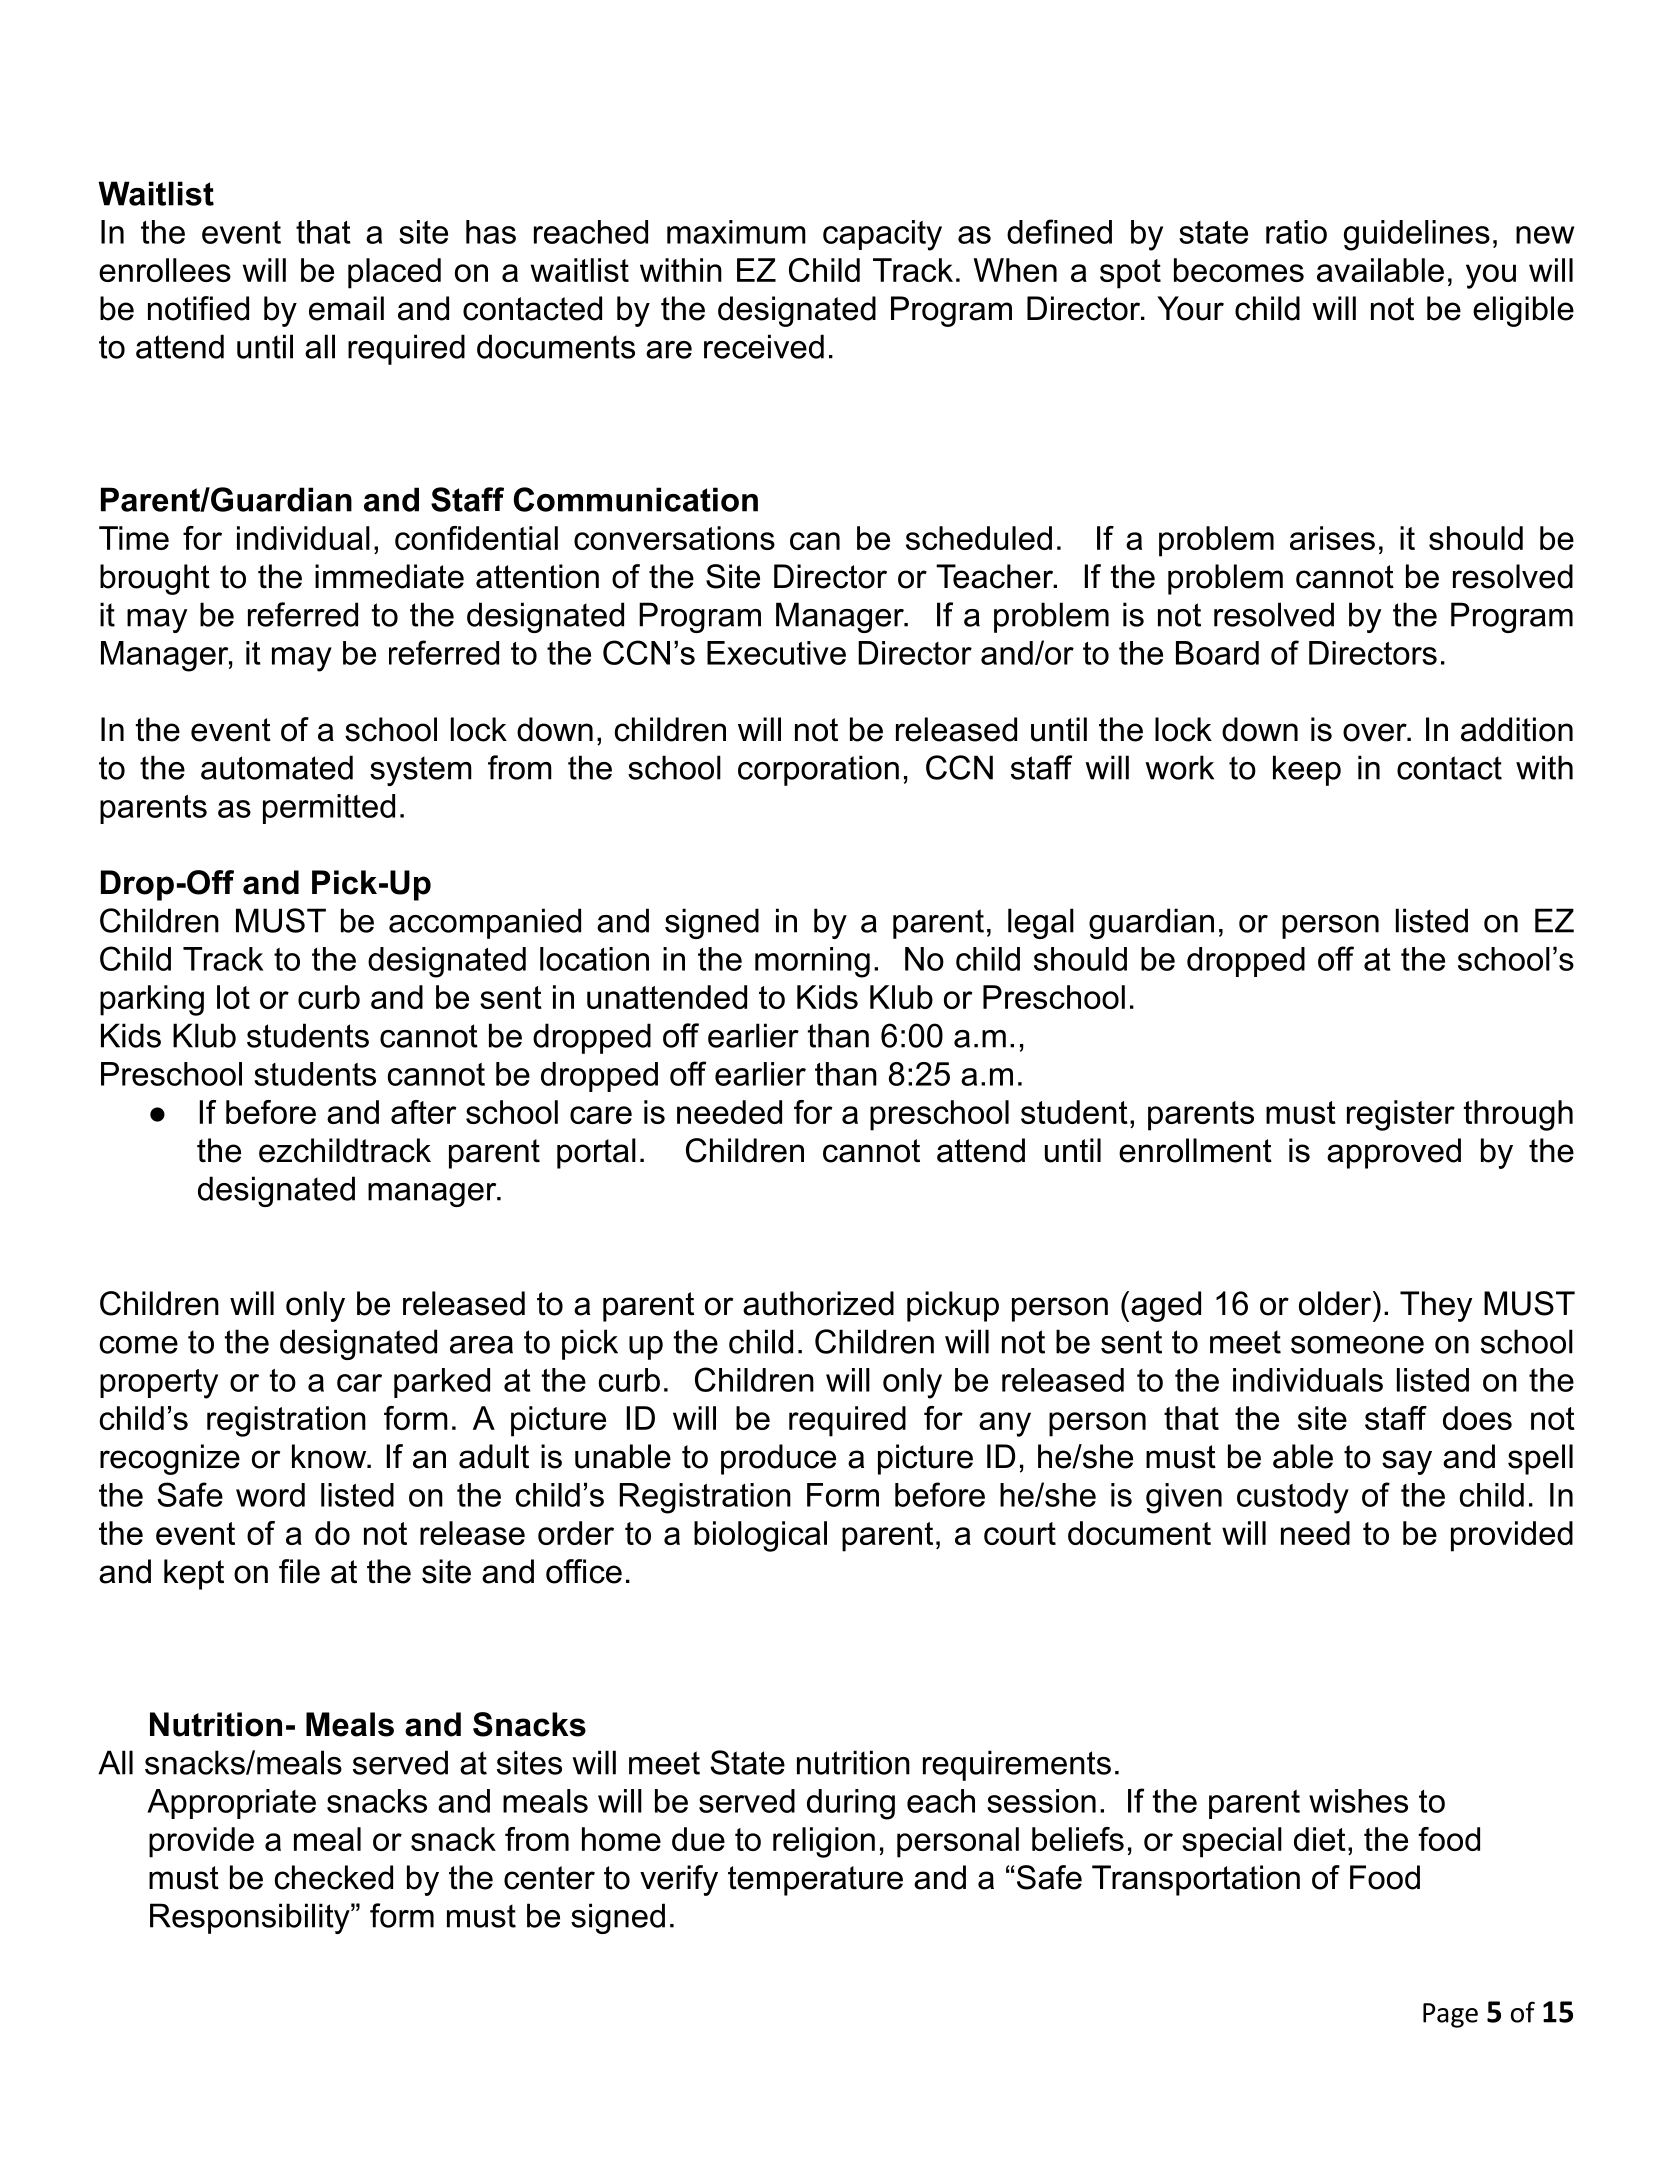 This screenshot has height=2165, width=1673. I want to click on register, so click(1401, 1115).
